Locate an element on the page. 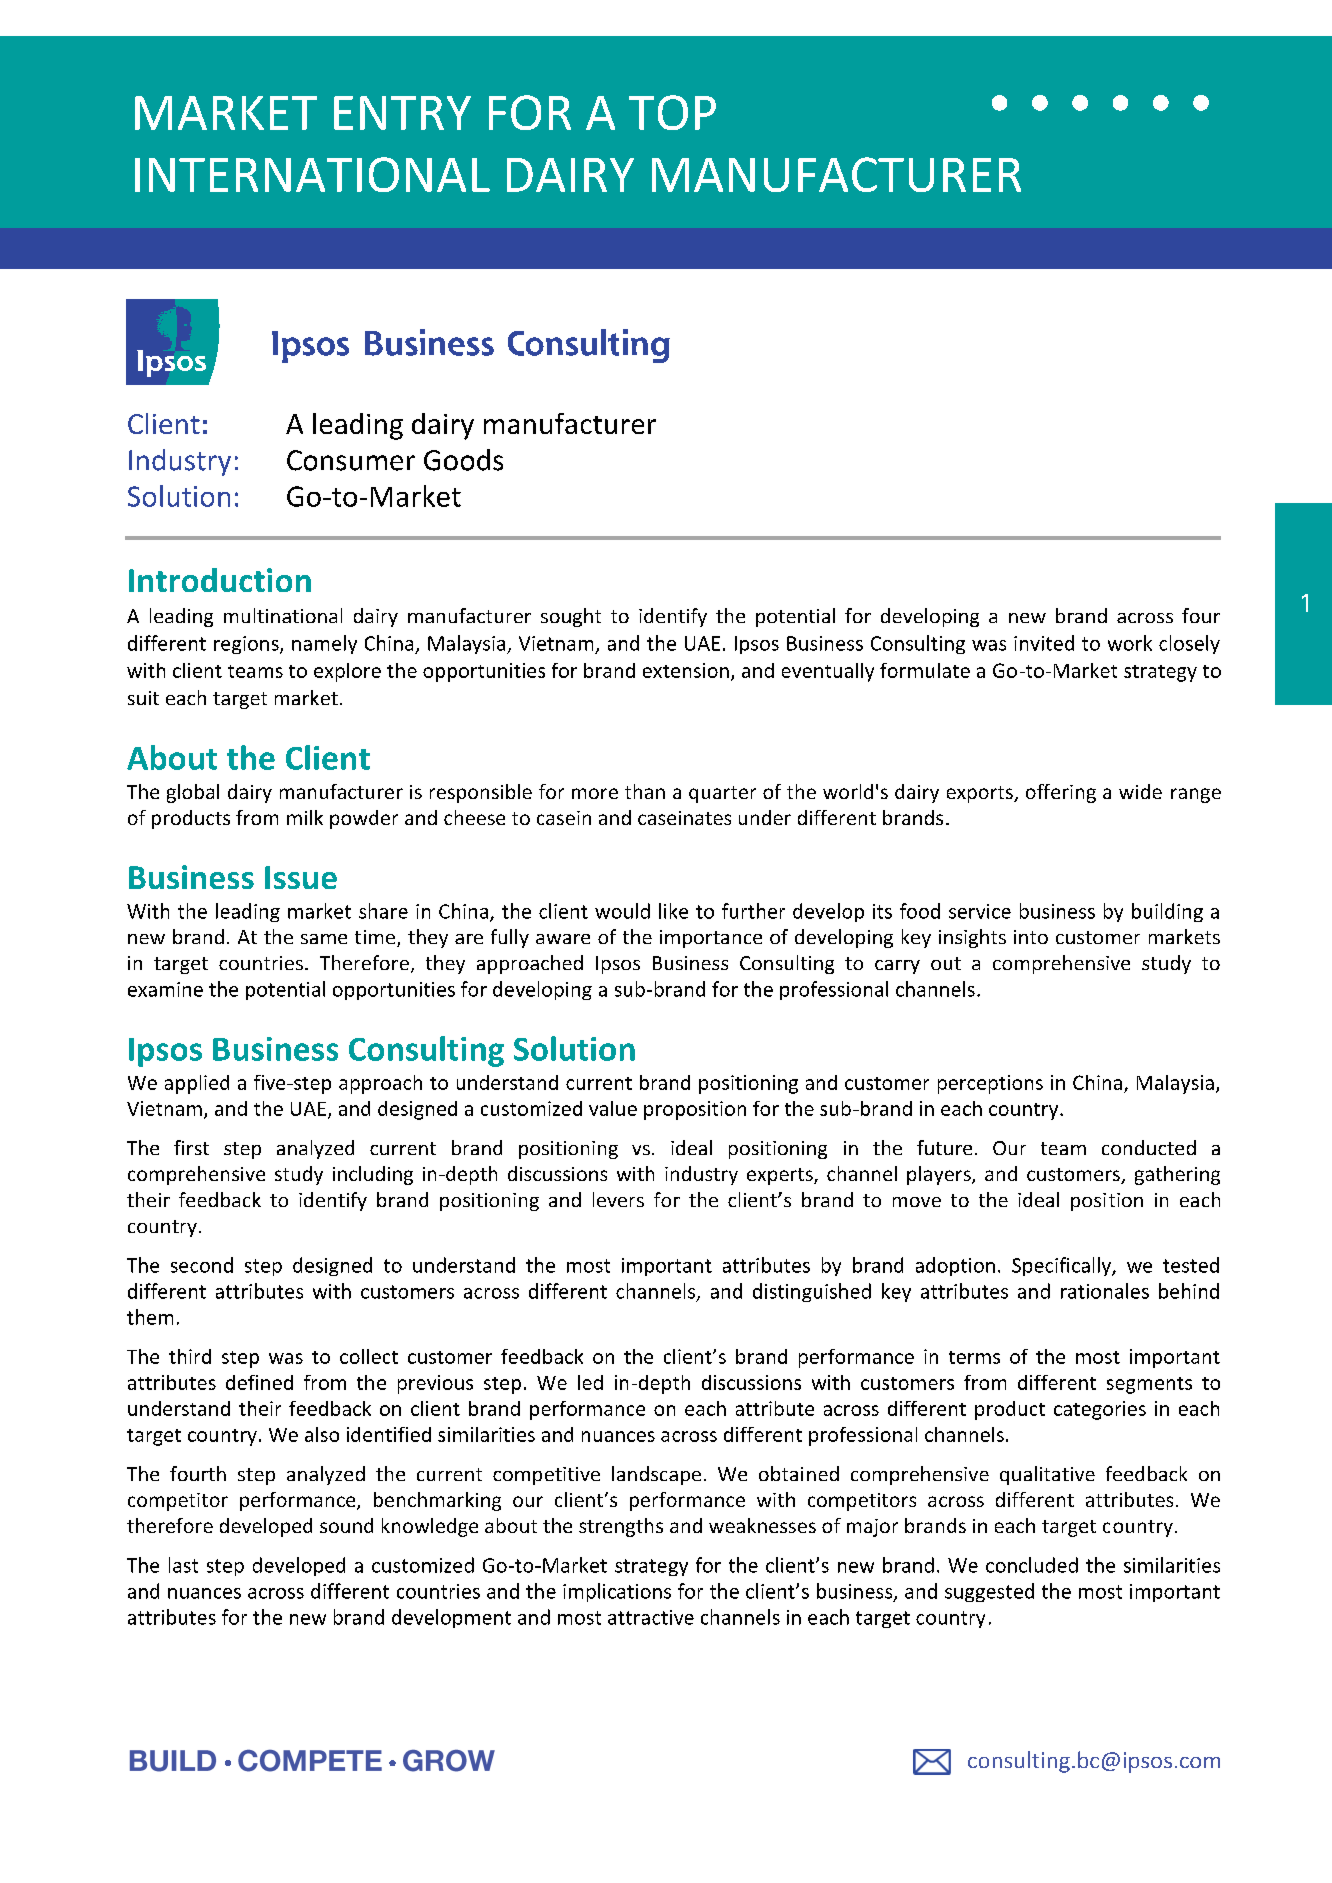  ENTRY is located at coordinates (402, 113).
